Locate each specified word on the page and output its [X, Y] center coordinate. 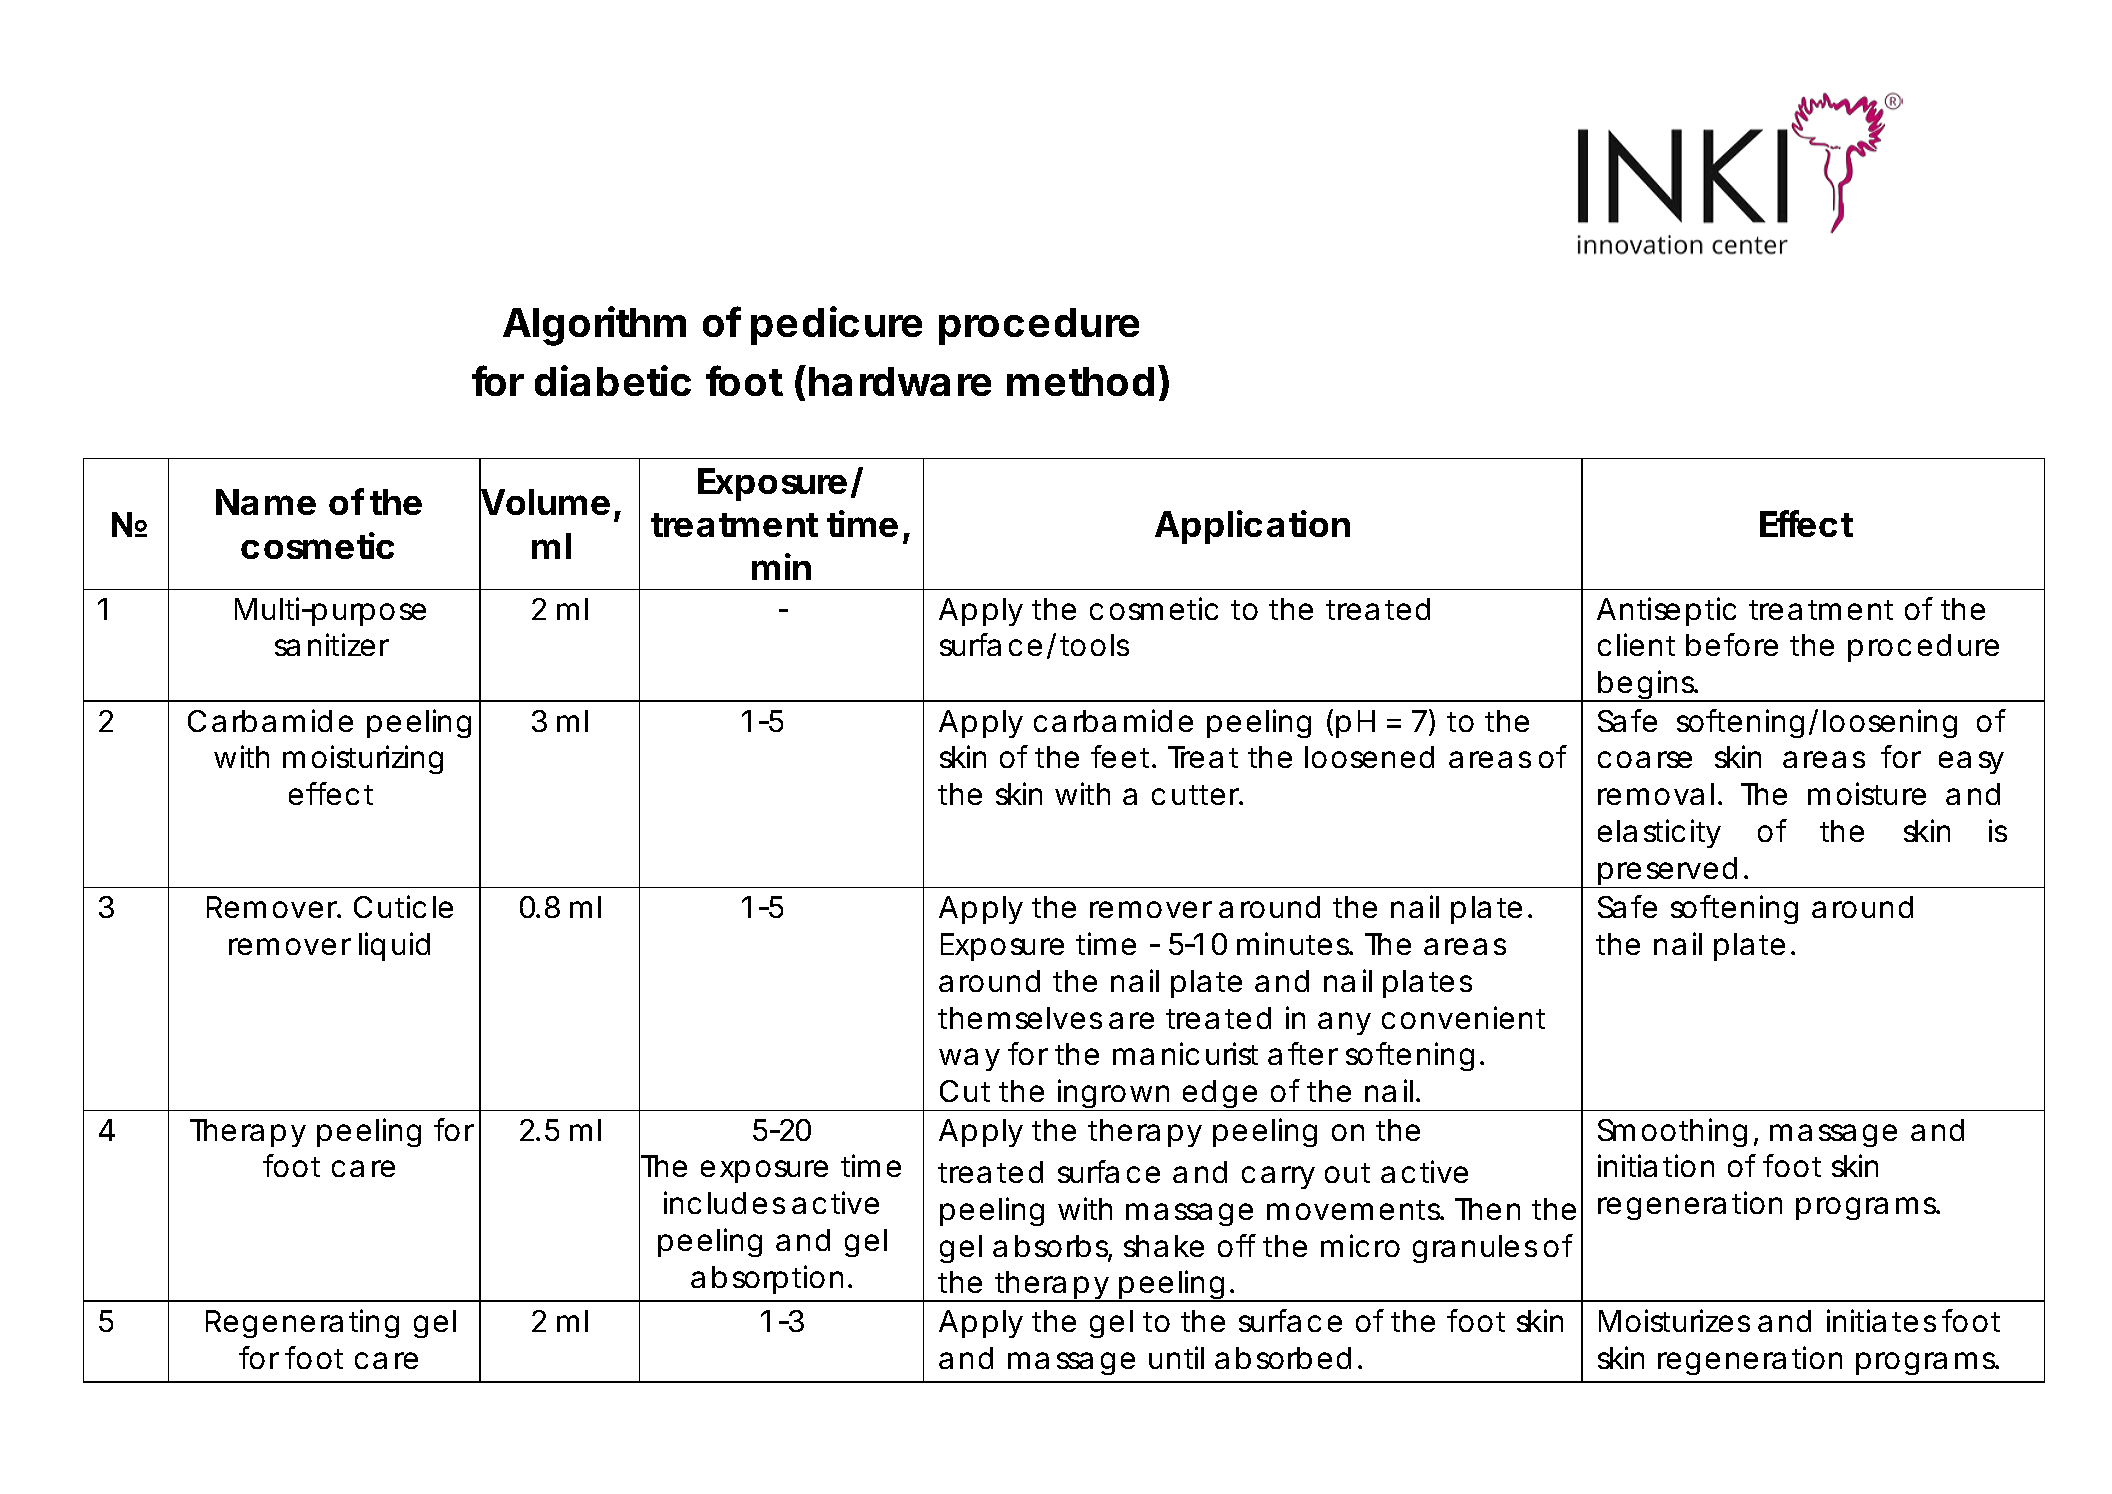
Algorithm [594, 326]
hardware [900, 381]
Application [1252, 527]
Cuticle [403, 906]
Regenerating [302, 1323]
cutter [1197, 795]
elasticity [1659, 833]
